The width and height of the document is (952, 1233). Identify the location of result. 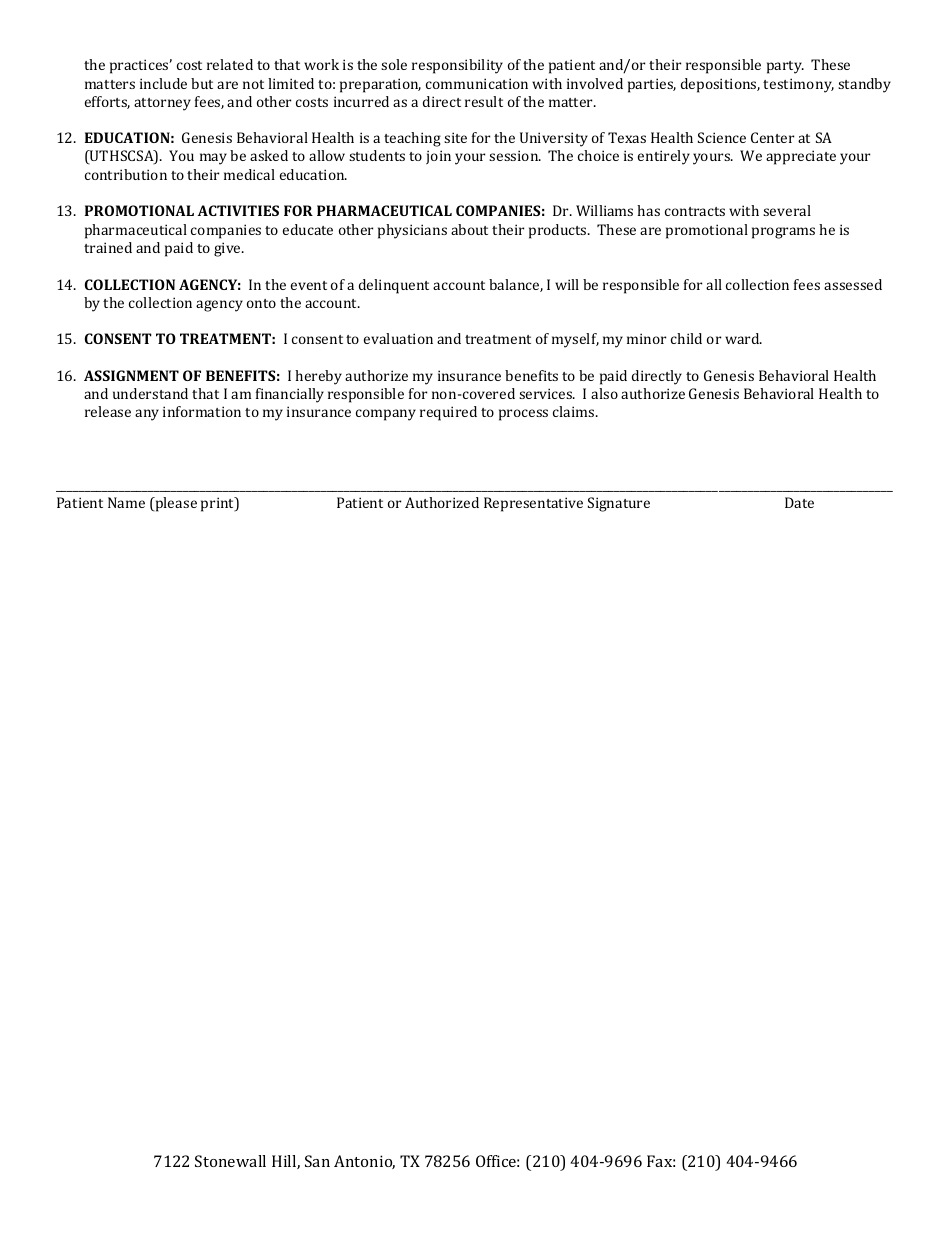
(484, 101).
